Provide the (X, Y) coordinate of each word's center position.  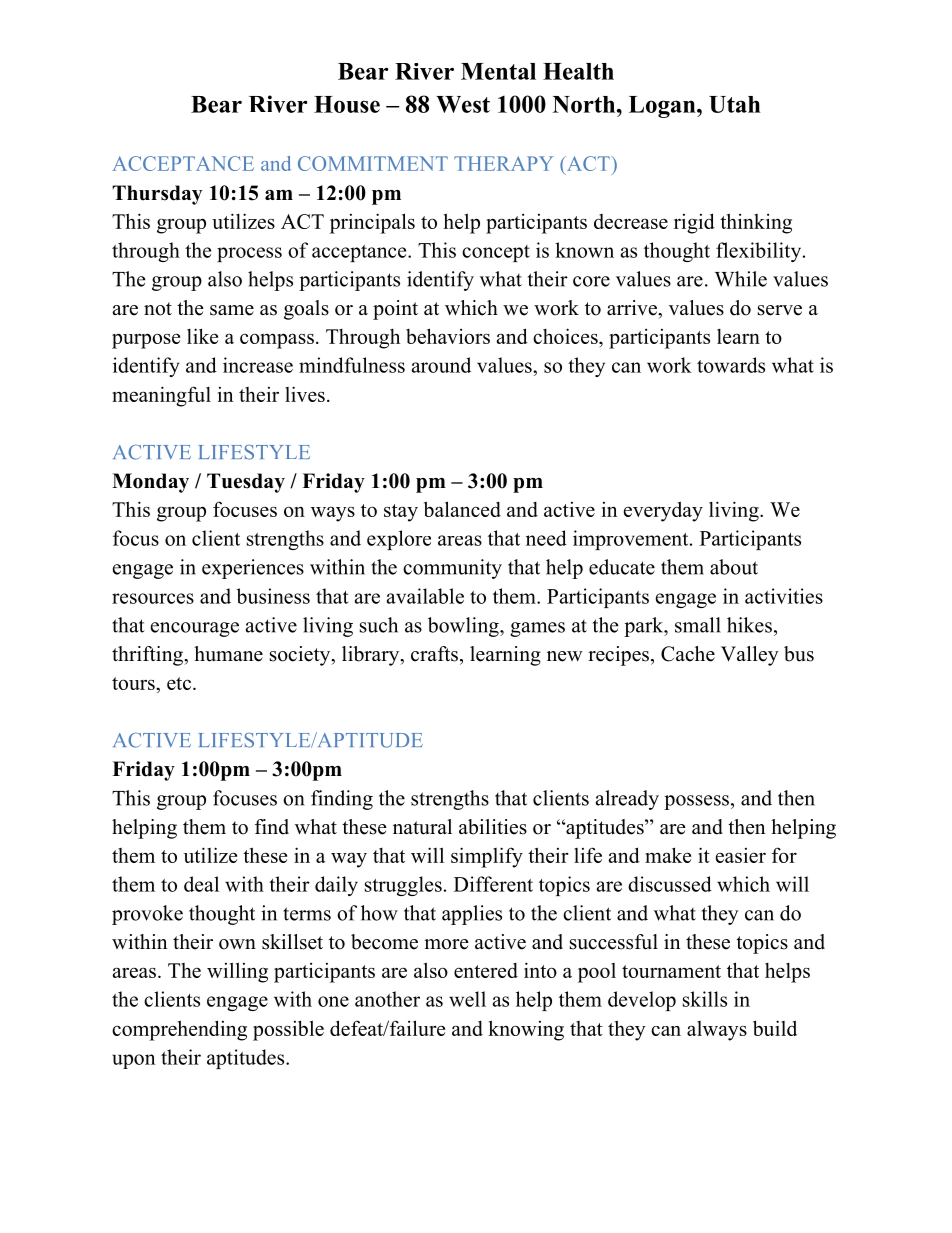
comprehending (179, 1030)
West (463, 104)
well (467, 999)
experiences (253, 569)
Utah (735, 104)
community (452, 569)
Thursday (157, 195)
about (734, 567)
